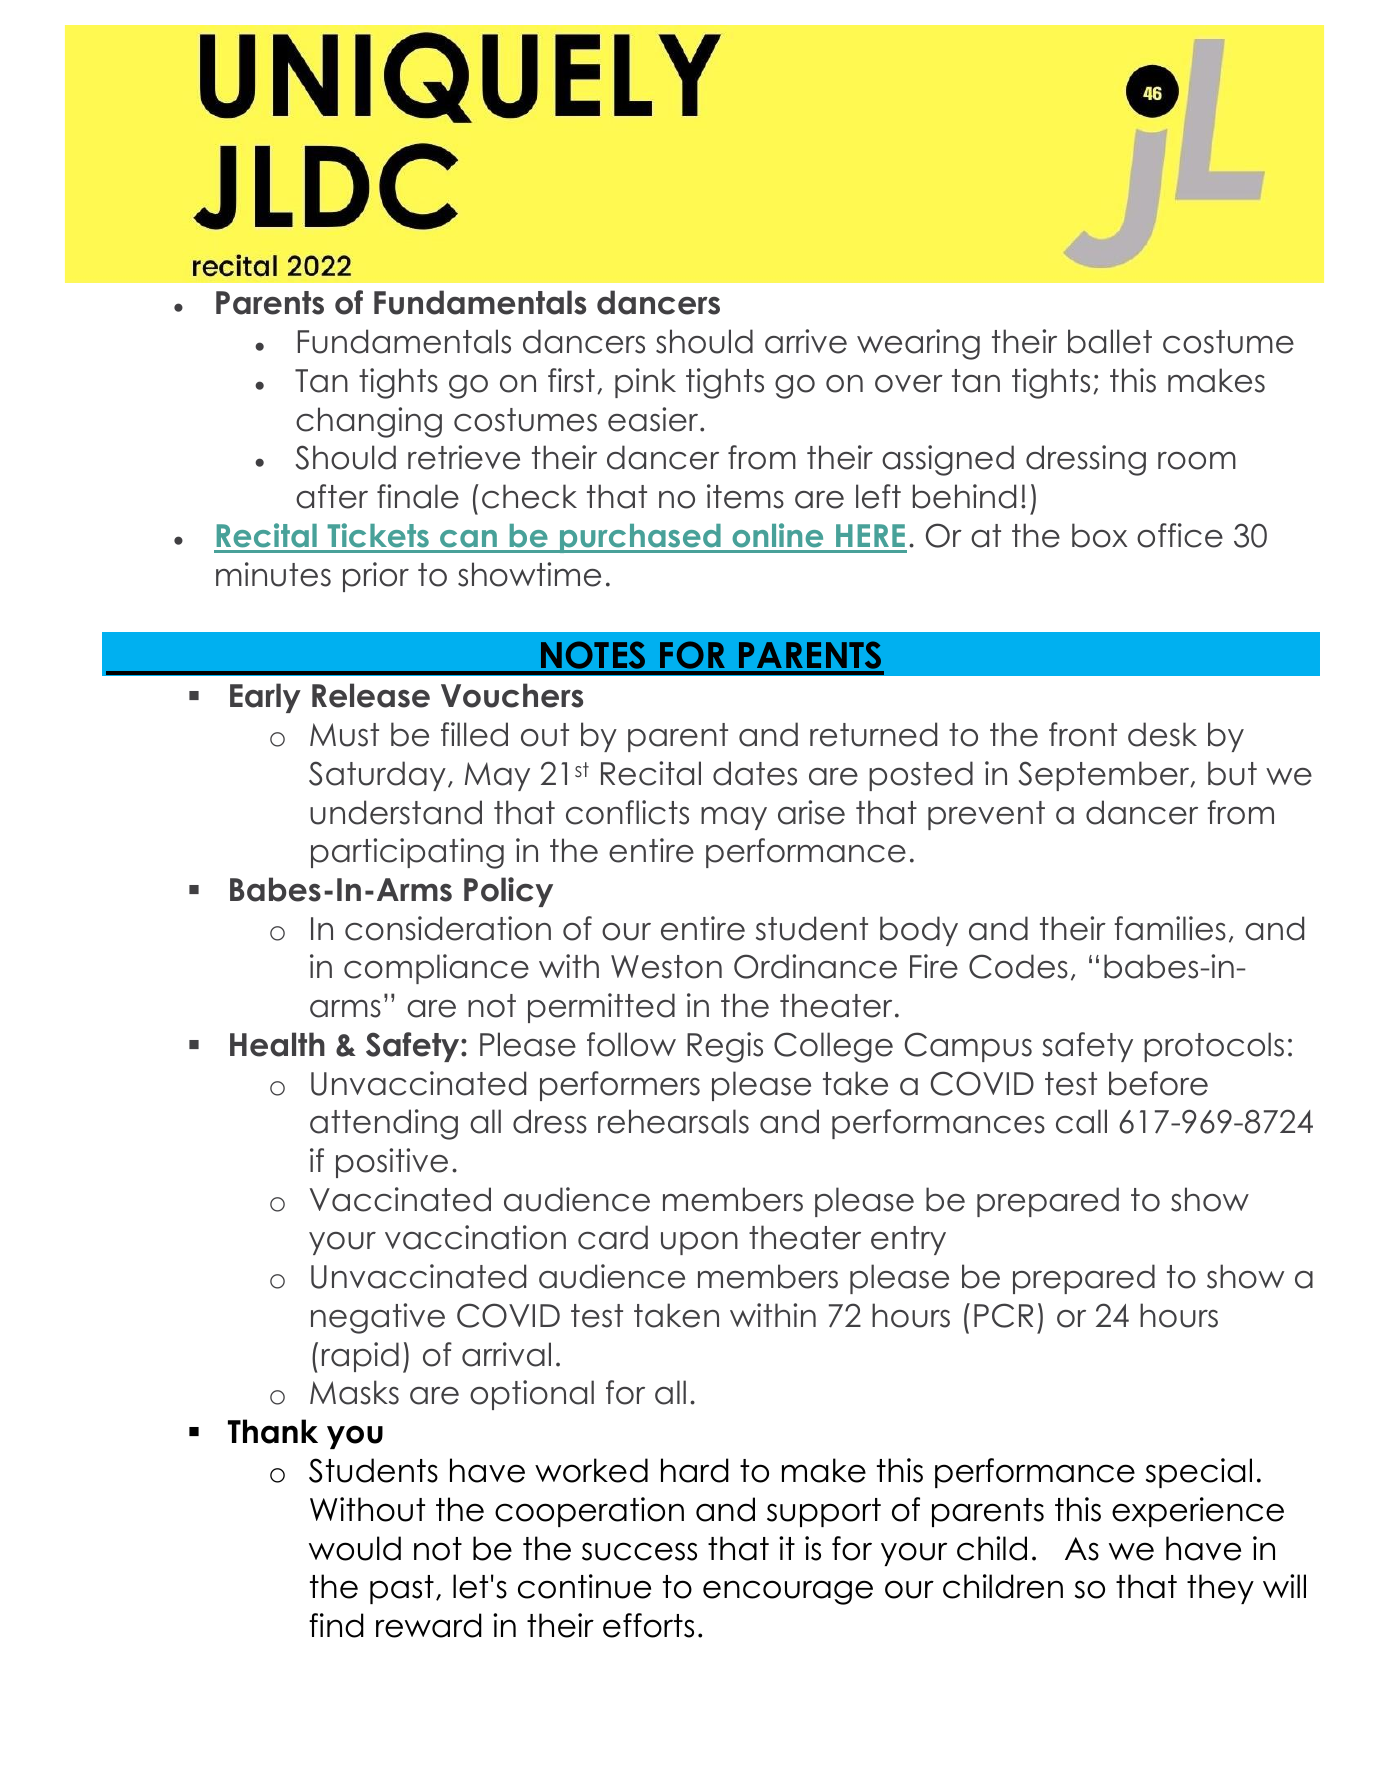 The image size is (1381, 1787). Describe the element at coordinates (371, 695) in the image. I see `Release` at that location.
